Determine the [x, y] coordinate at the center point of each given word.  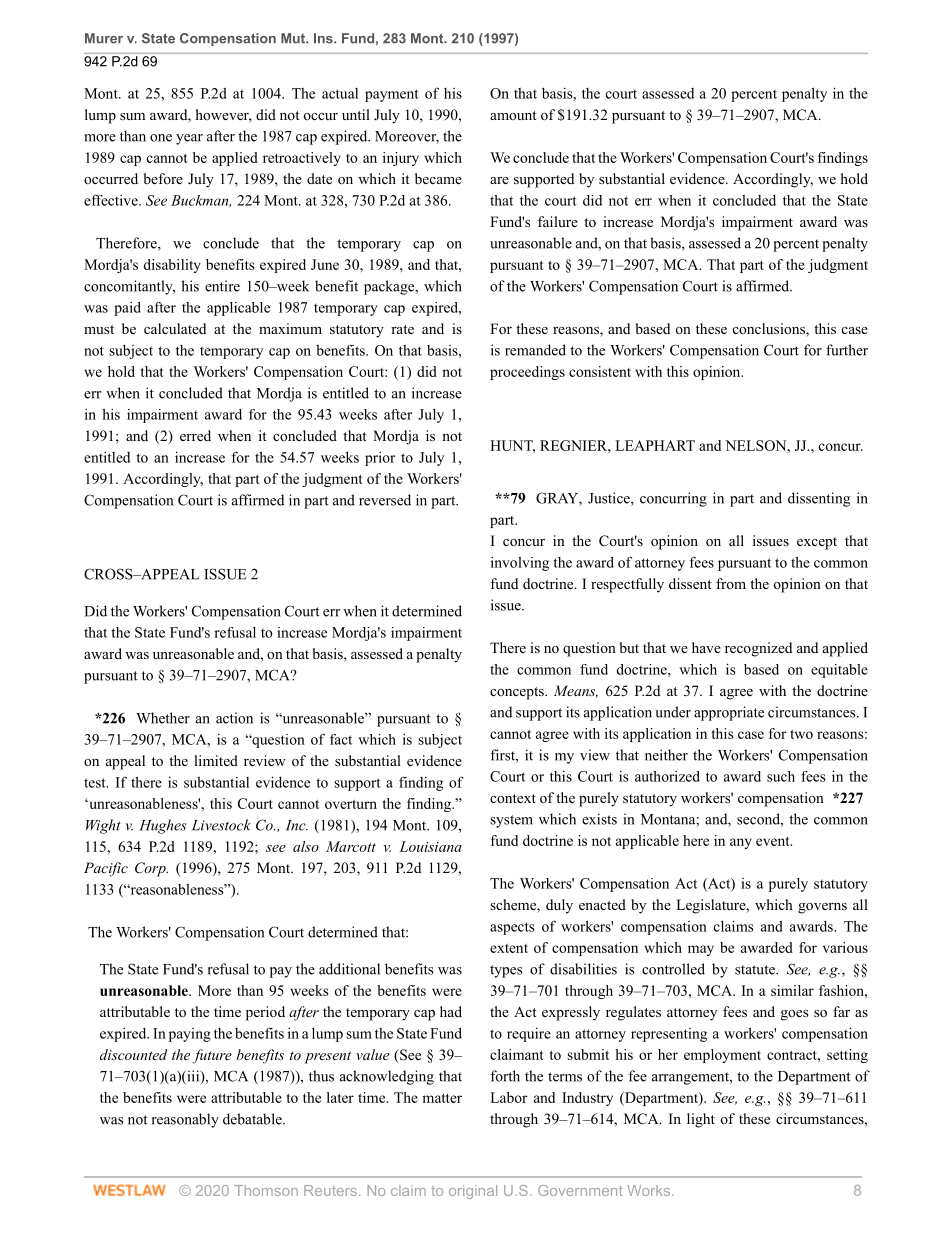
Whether [163, 718]
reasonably [185, 1120]
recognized [758, 649]
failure [558, 221]
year [189, 139]
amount [513, 115]
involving [520, 564]
